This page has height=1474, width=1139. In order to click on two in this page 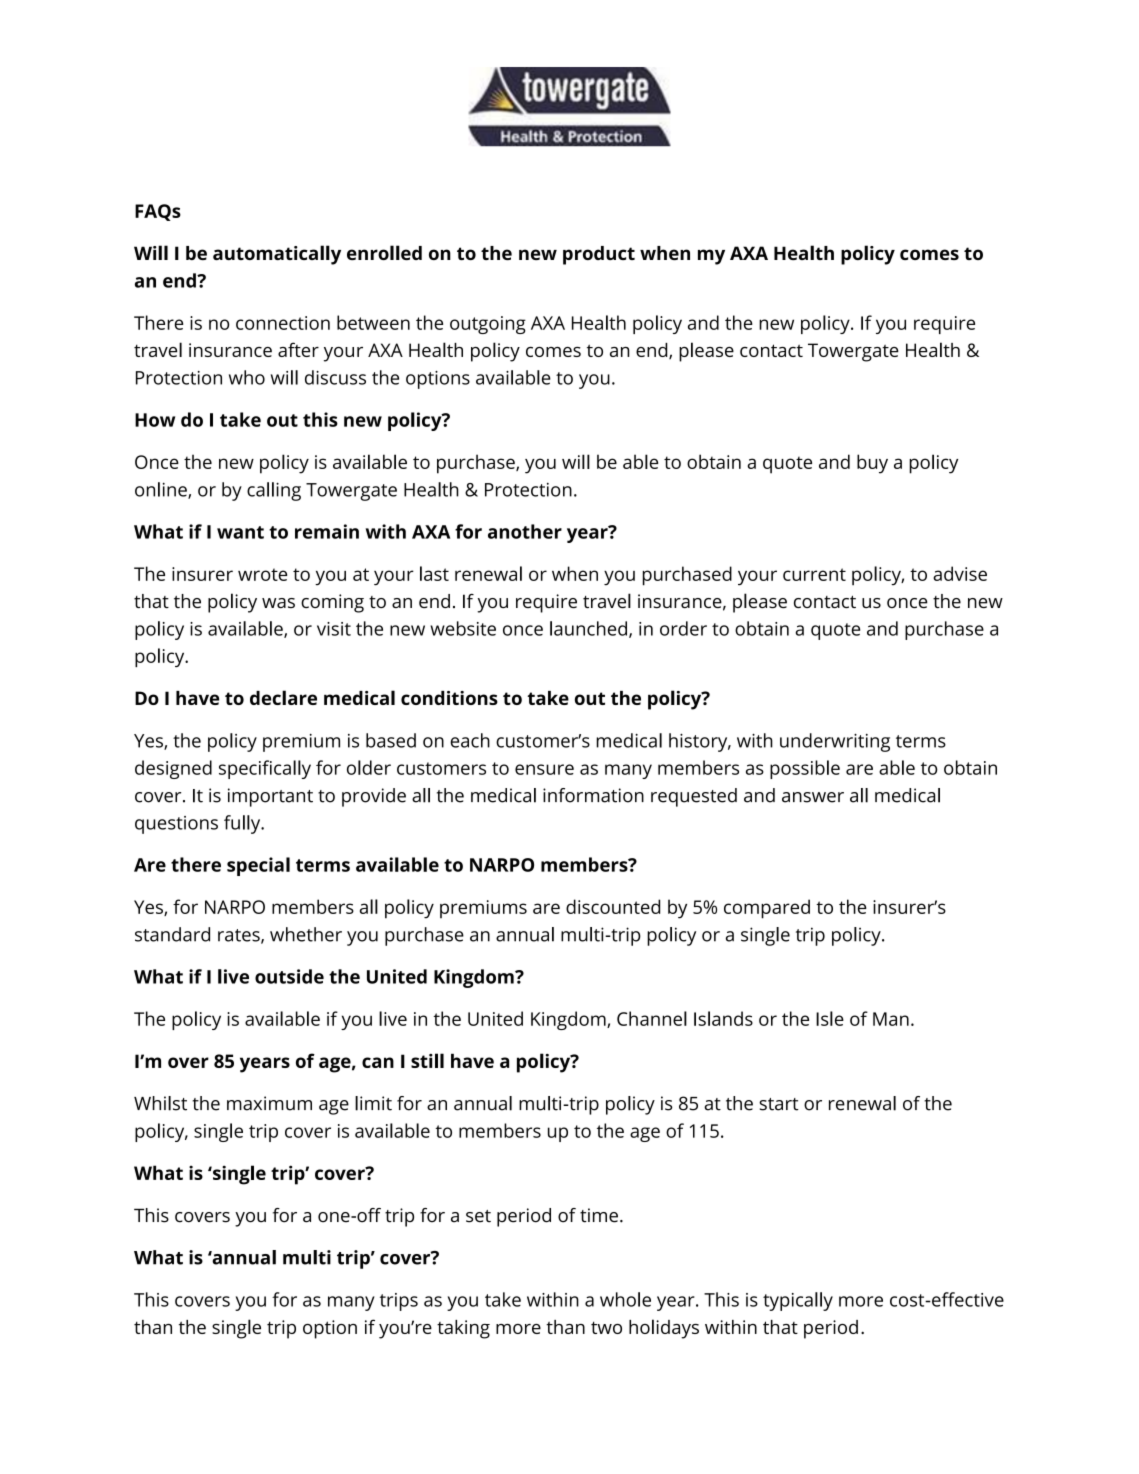, I will do `click(606, 1327)`.
